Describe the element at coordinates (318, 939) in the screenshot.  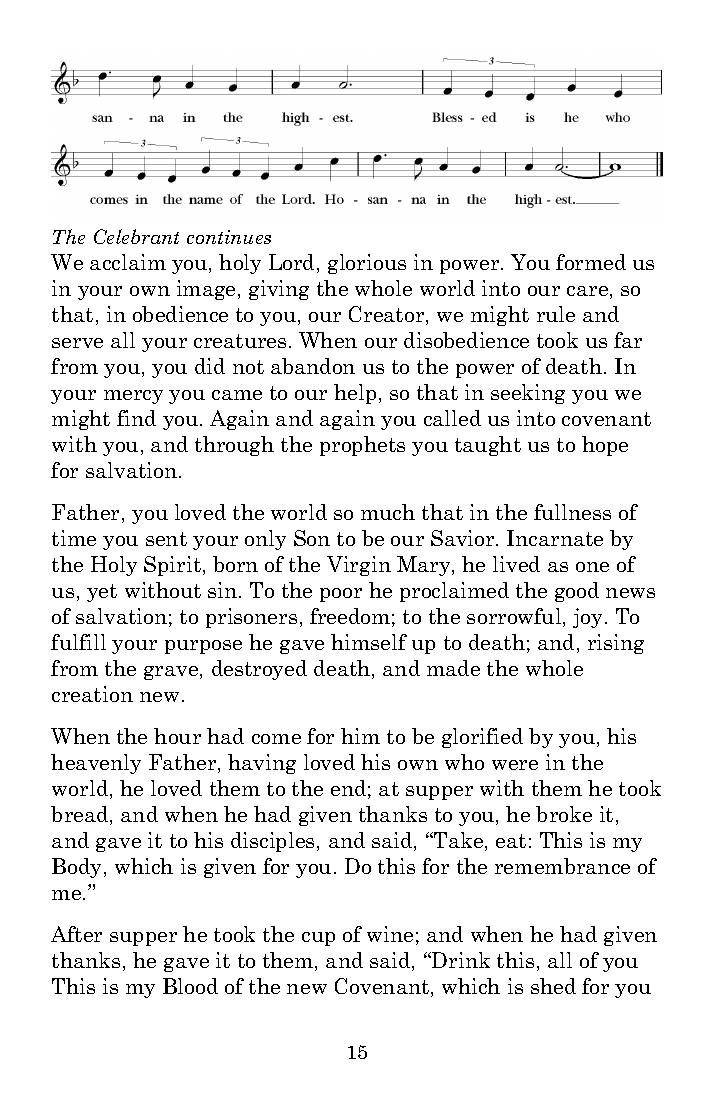
I see `cup` at that location.
